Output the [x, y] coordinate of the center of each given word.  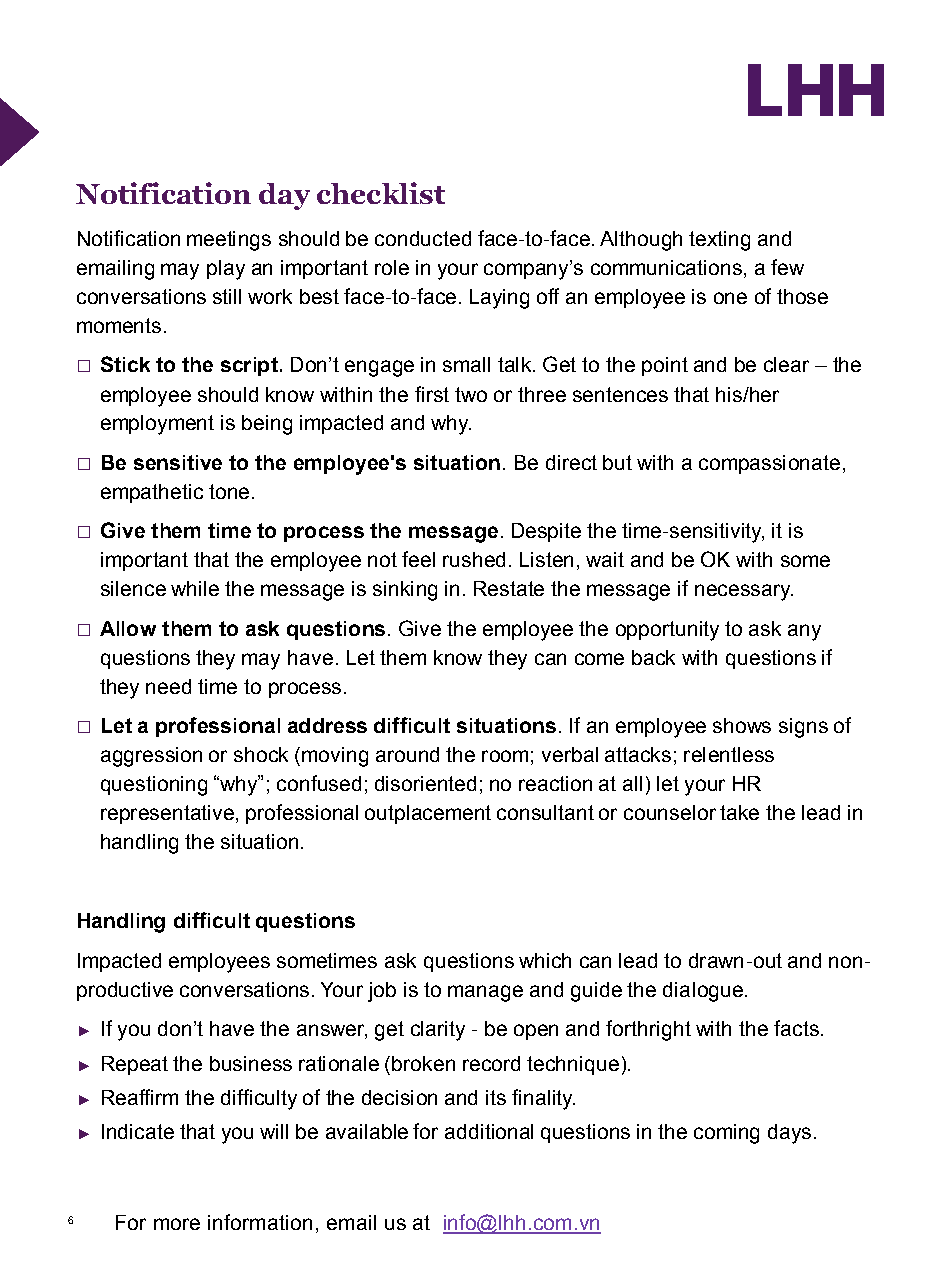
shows [742, 725]
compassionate [769, 464]
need [168, 686]
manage [485, 993]
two [471, 394]
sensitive [178, 462]
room [505, 756]
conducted [423, 238]
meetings [229, 241]
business [251, 1063]
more [177, 1224]
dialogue [703, 992]
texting [719, 241]
